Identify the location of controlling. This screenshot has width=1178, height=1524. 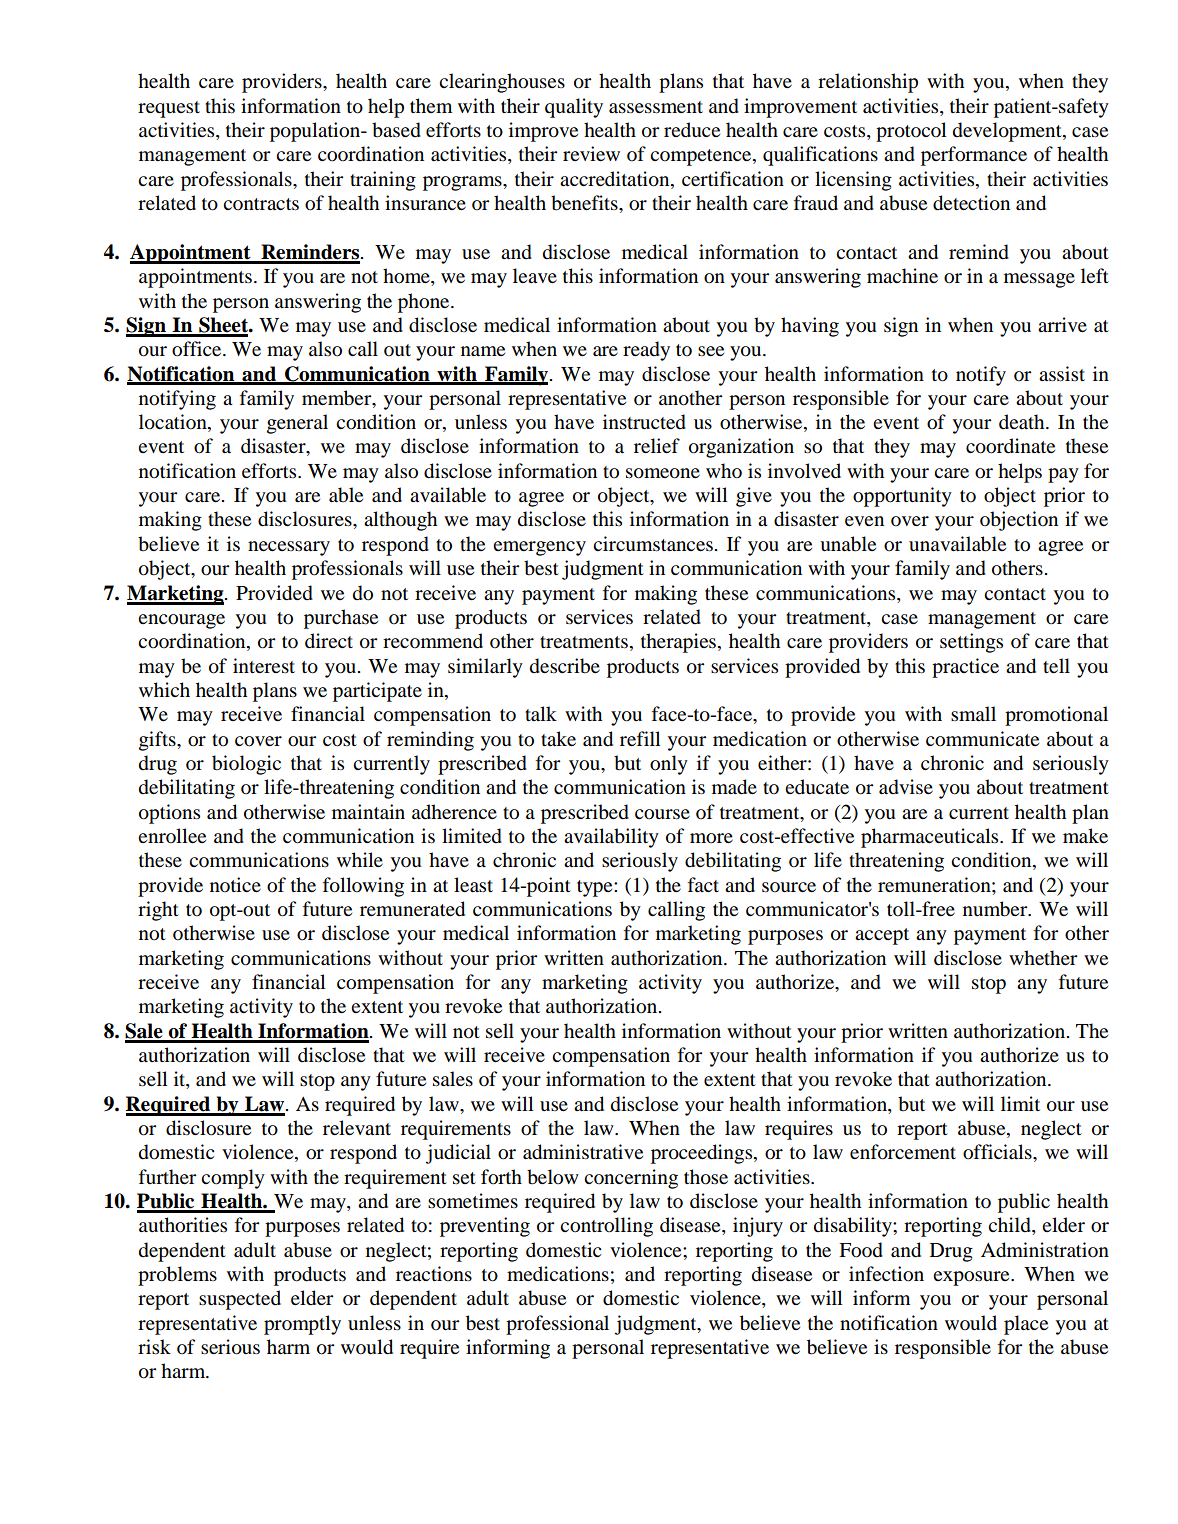
(606, 1227).
